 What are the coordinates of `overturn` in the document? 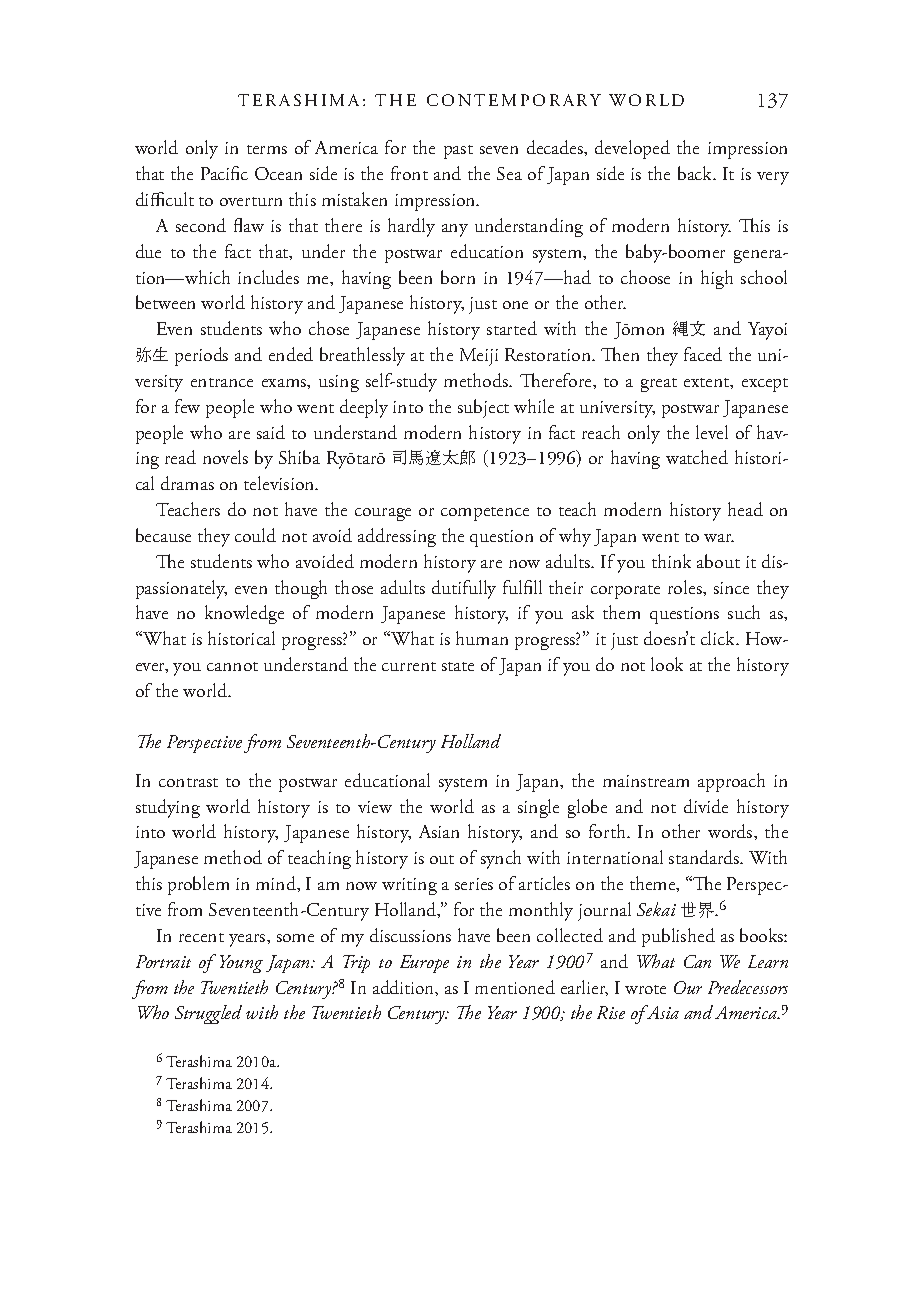 It's located at (251, 201).
